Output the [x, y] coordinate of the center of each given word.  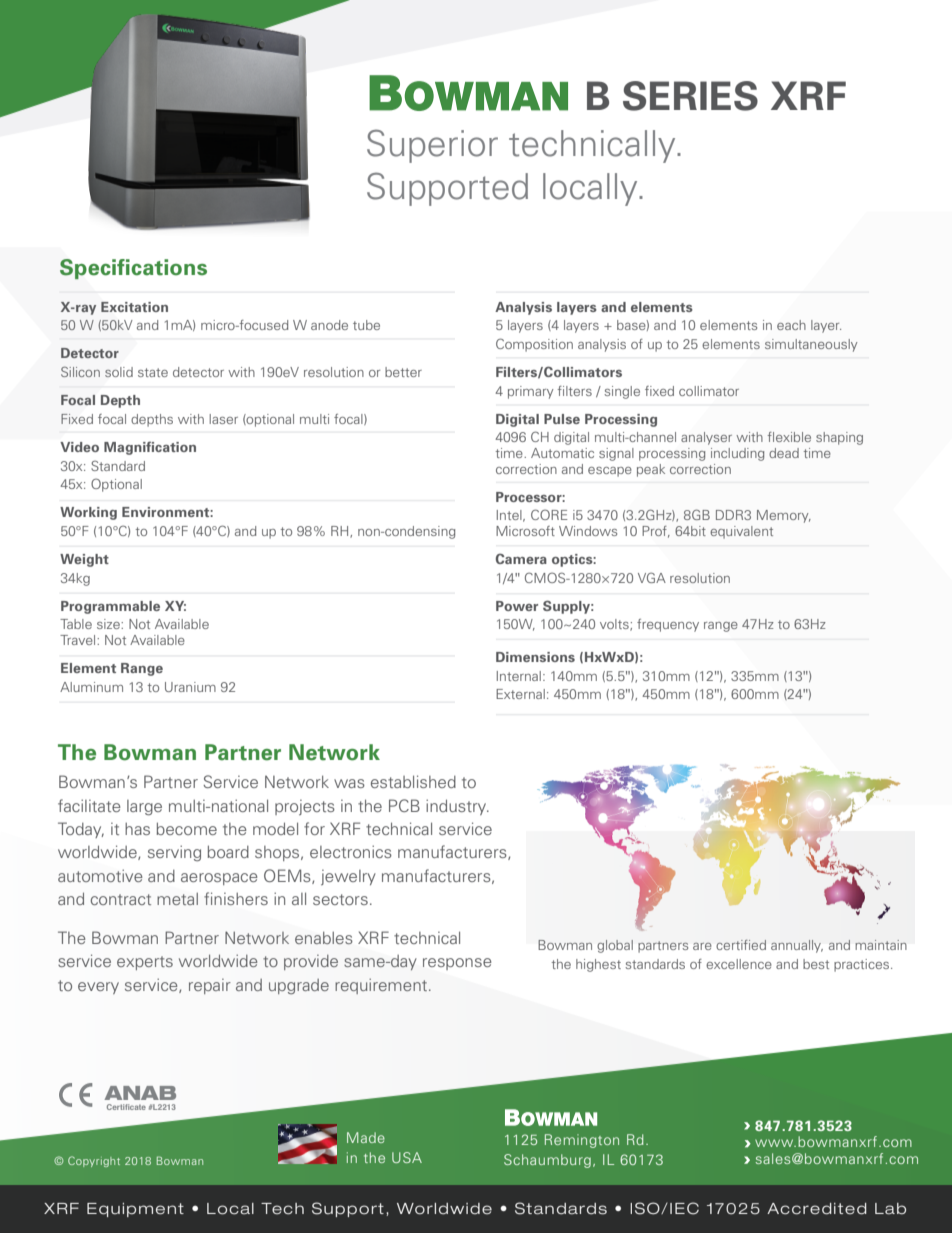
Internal [519, 676]
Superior [432, 146]
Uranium [190, 687]
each [791, 325]
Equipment [135, 1210]
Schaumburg [547, 1161]
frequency [668, 625]
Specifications [133, 269]
